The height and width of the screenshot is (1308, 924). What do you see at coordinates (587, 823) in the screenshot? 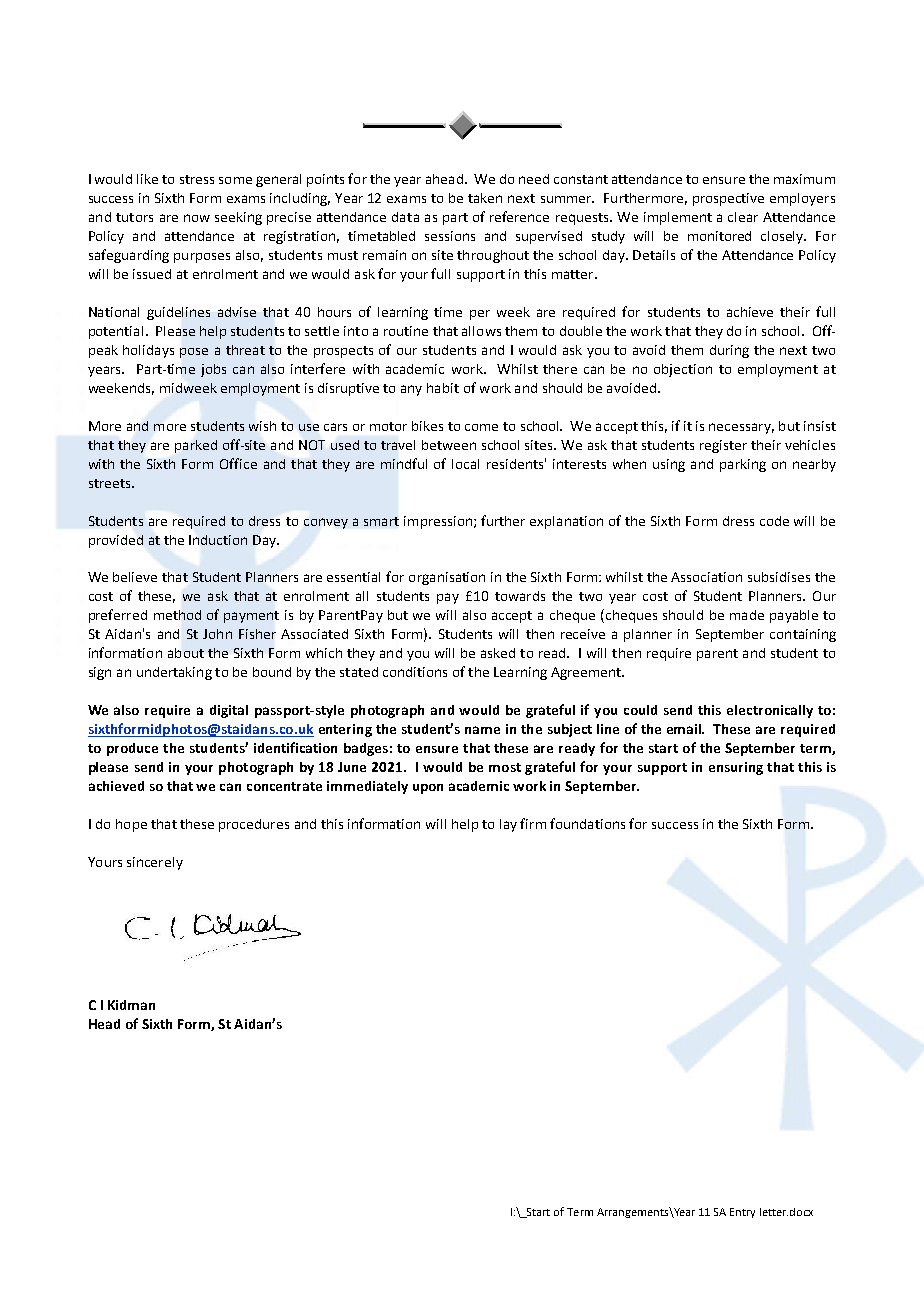
I see `foundations` at bounding box center [587, 823].
